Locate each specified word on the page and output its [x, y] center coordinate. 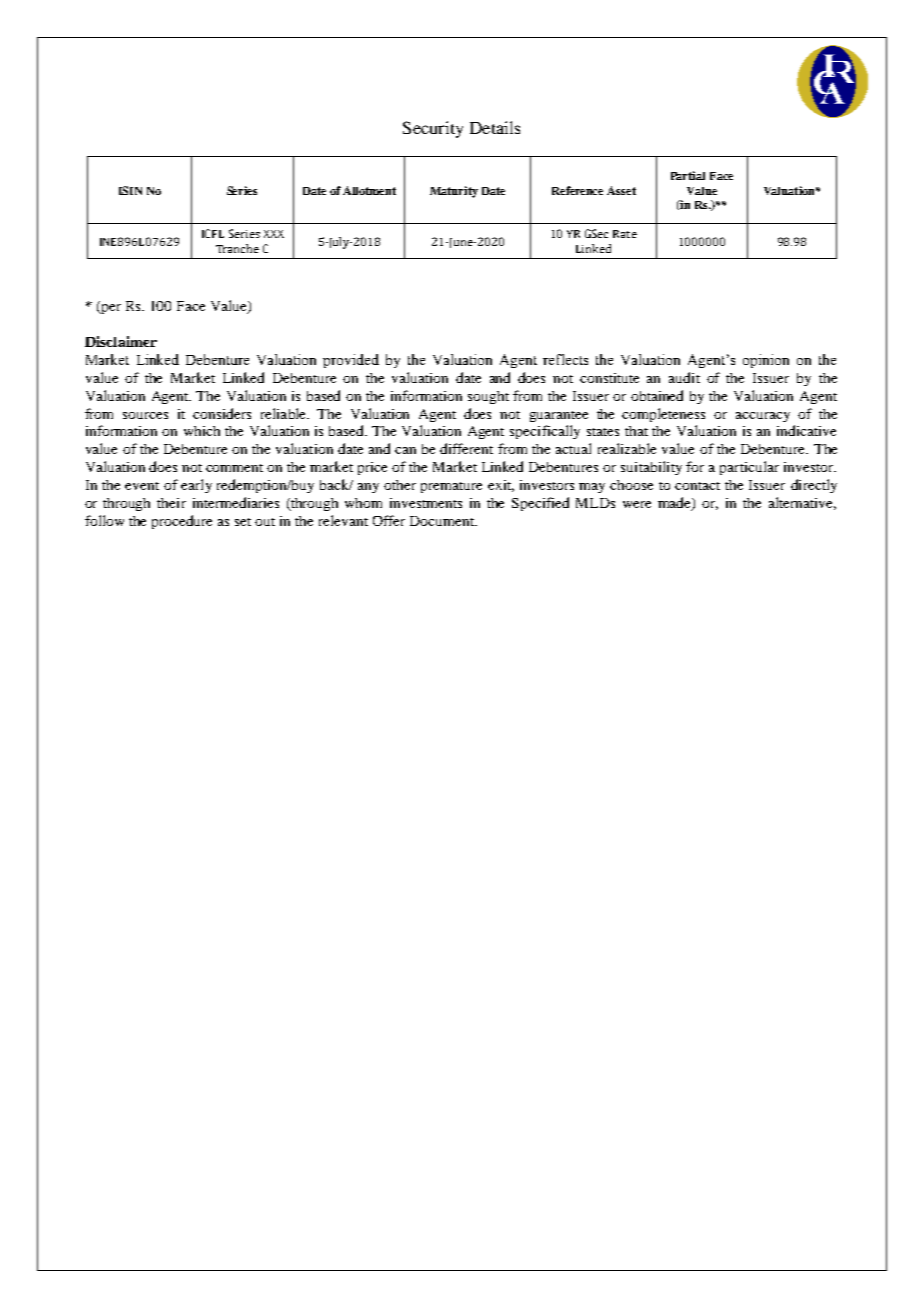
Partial [688, 175]
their [171, 503]
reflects [565, 359]
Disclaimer [121, 341]
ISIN [130, 190]
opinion [766, 361]
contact [697, 486]
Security [433, 129]
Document [443, 521]
